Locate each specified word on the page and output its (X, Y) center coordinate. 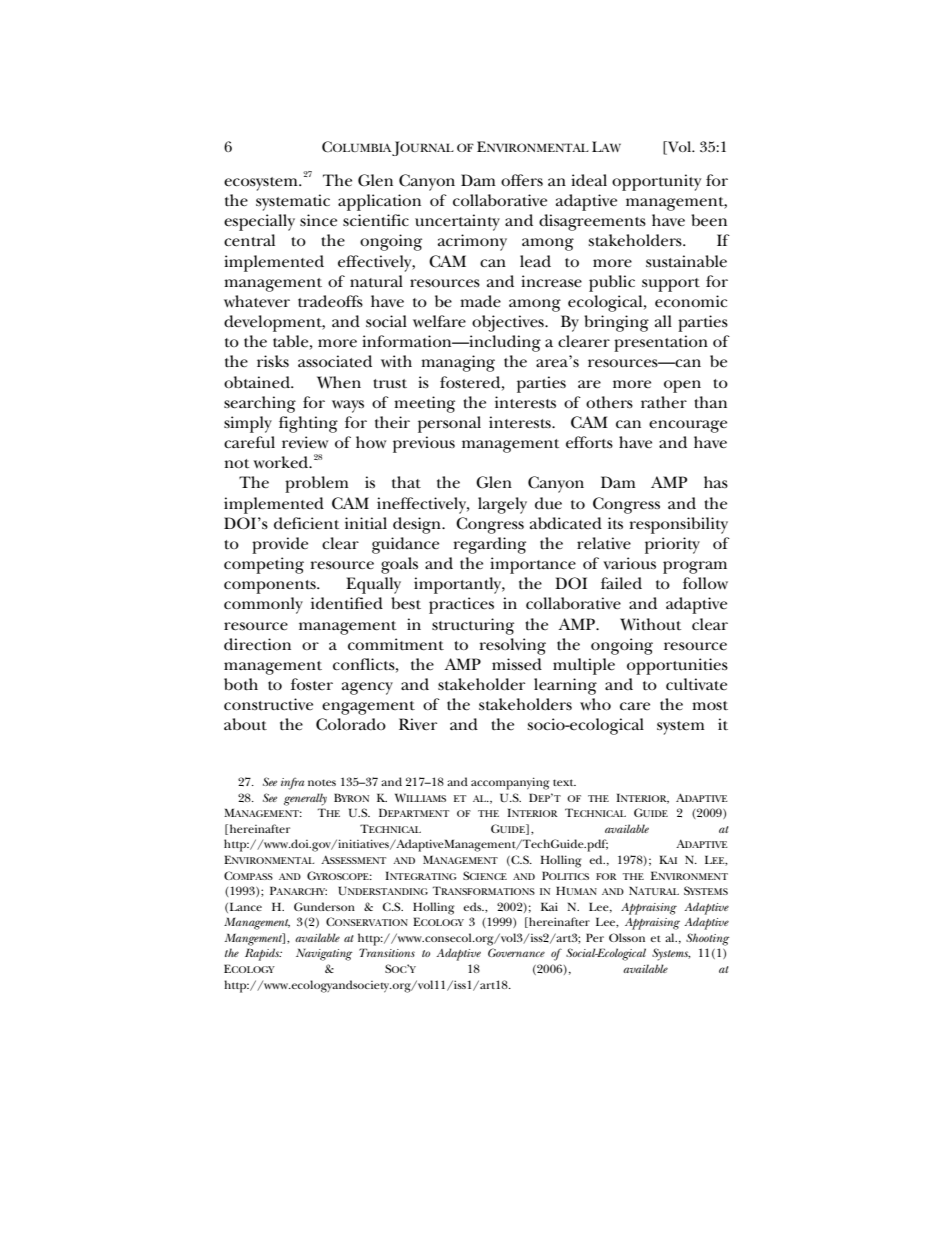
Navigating (324, 954)
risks (273, 361)
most (710, 705)
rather (664, 402)
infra (292, 784)
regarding (489, 545)
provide (280, 545)
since (318, 220)
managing (458, 363)
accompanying (510, 783)
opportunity (656, 182)
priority (672, 545)
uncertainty (457, 222)
